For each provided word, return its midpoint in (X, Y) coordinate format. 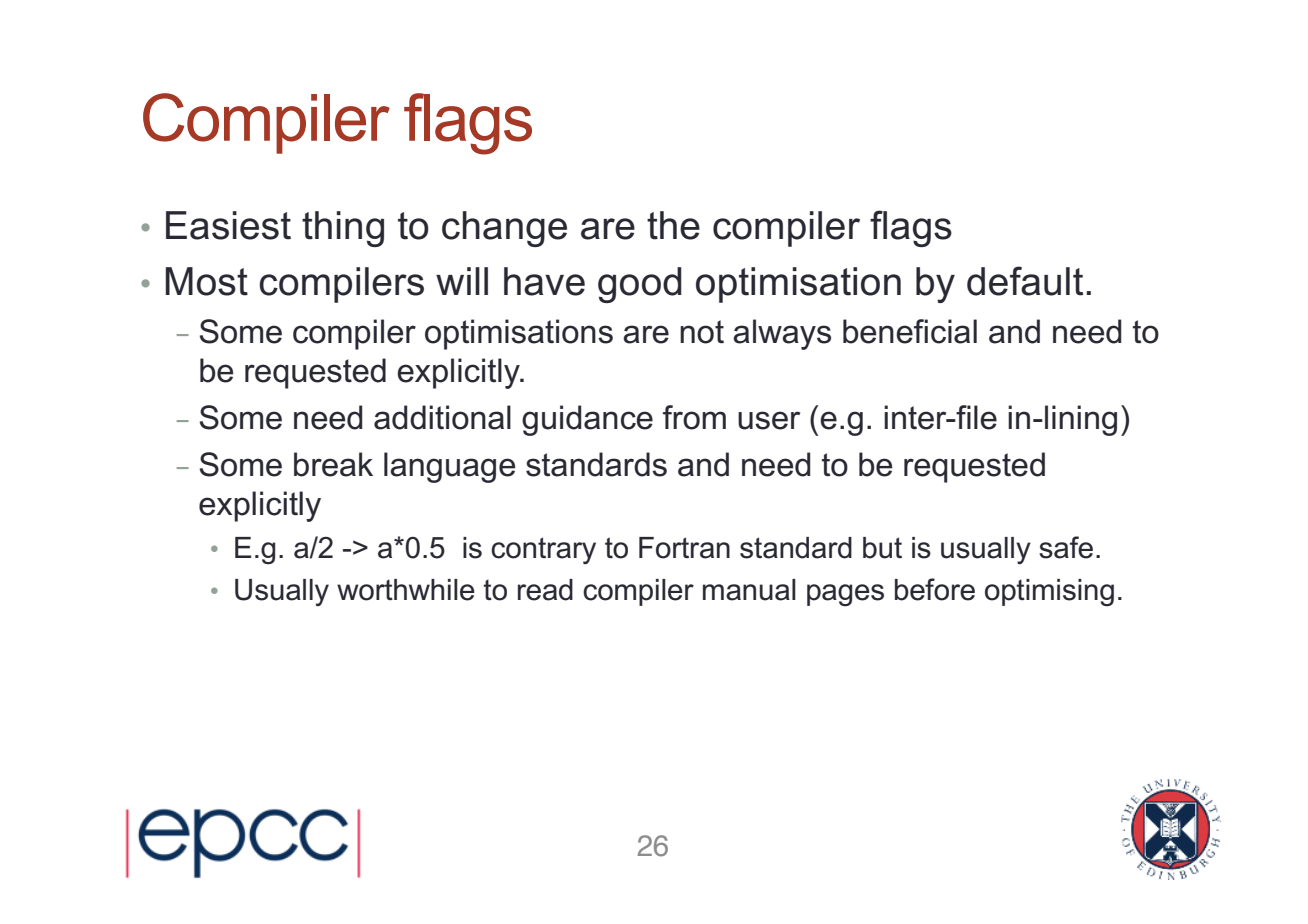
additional (442, 417)
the (673, 225)
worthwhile (406, 590)
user (769, 420)
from (694, 417)
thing (343, 229)
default (1025, 281)
